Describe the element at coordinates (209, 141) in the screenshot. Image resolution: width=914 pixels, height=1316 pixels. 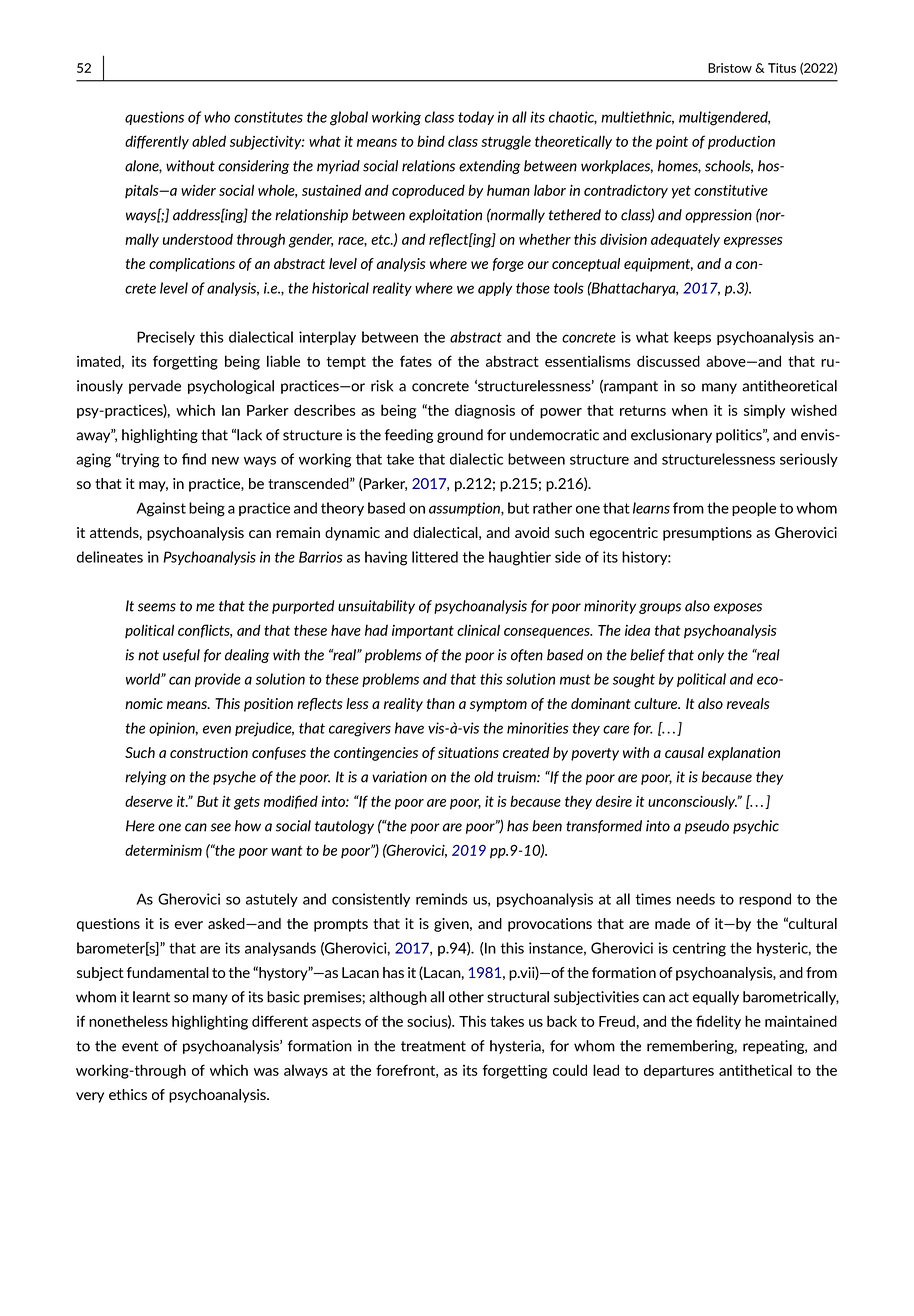
I see `abled` at that location.
